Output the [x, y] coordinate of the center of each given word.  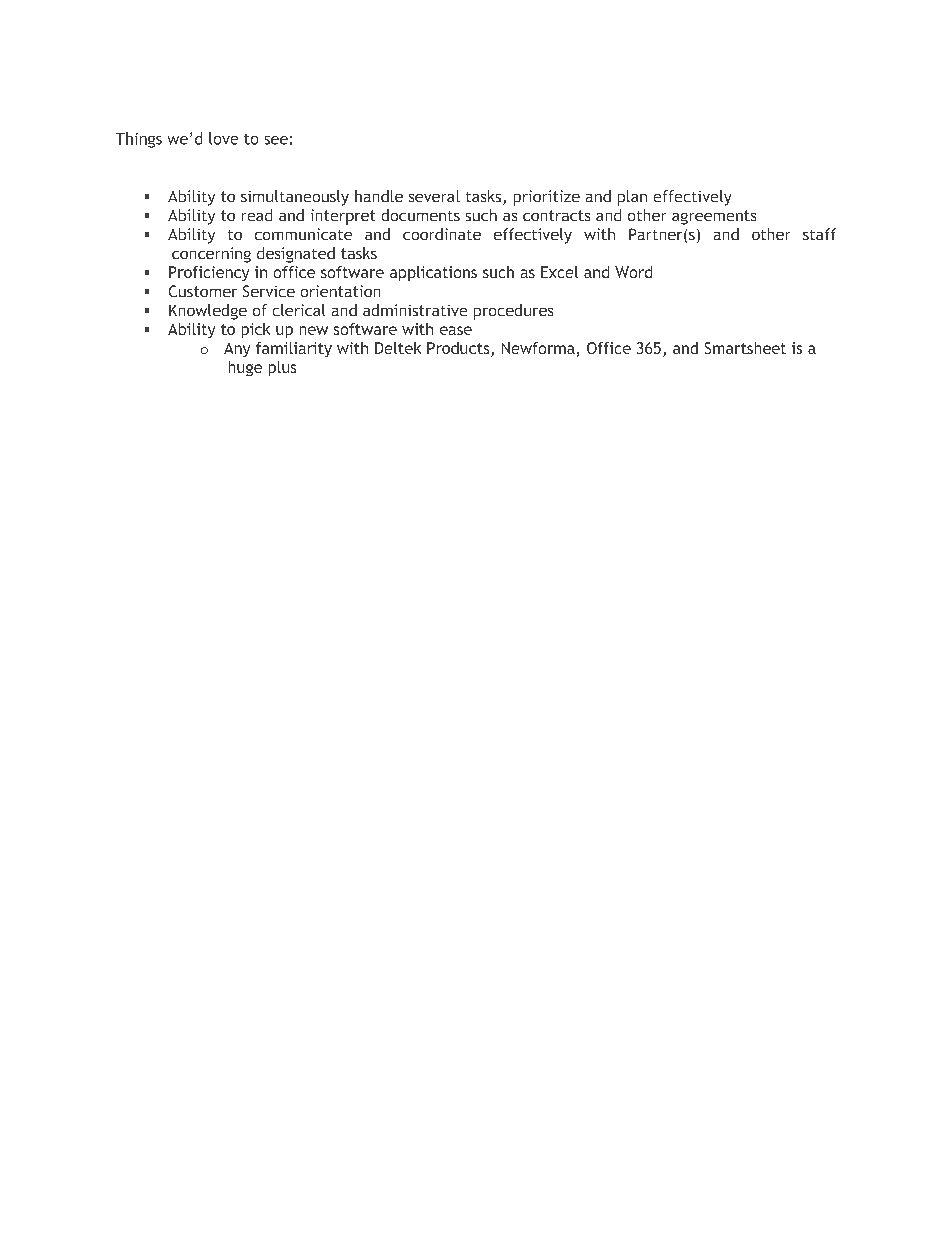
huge [245, 368]
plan [632, 198]
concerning [211, 255]
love [223, 138]
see [276, 140]
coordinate [442, 234]
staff [819, 234]
